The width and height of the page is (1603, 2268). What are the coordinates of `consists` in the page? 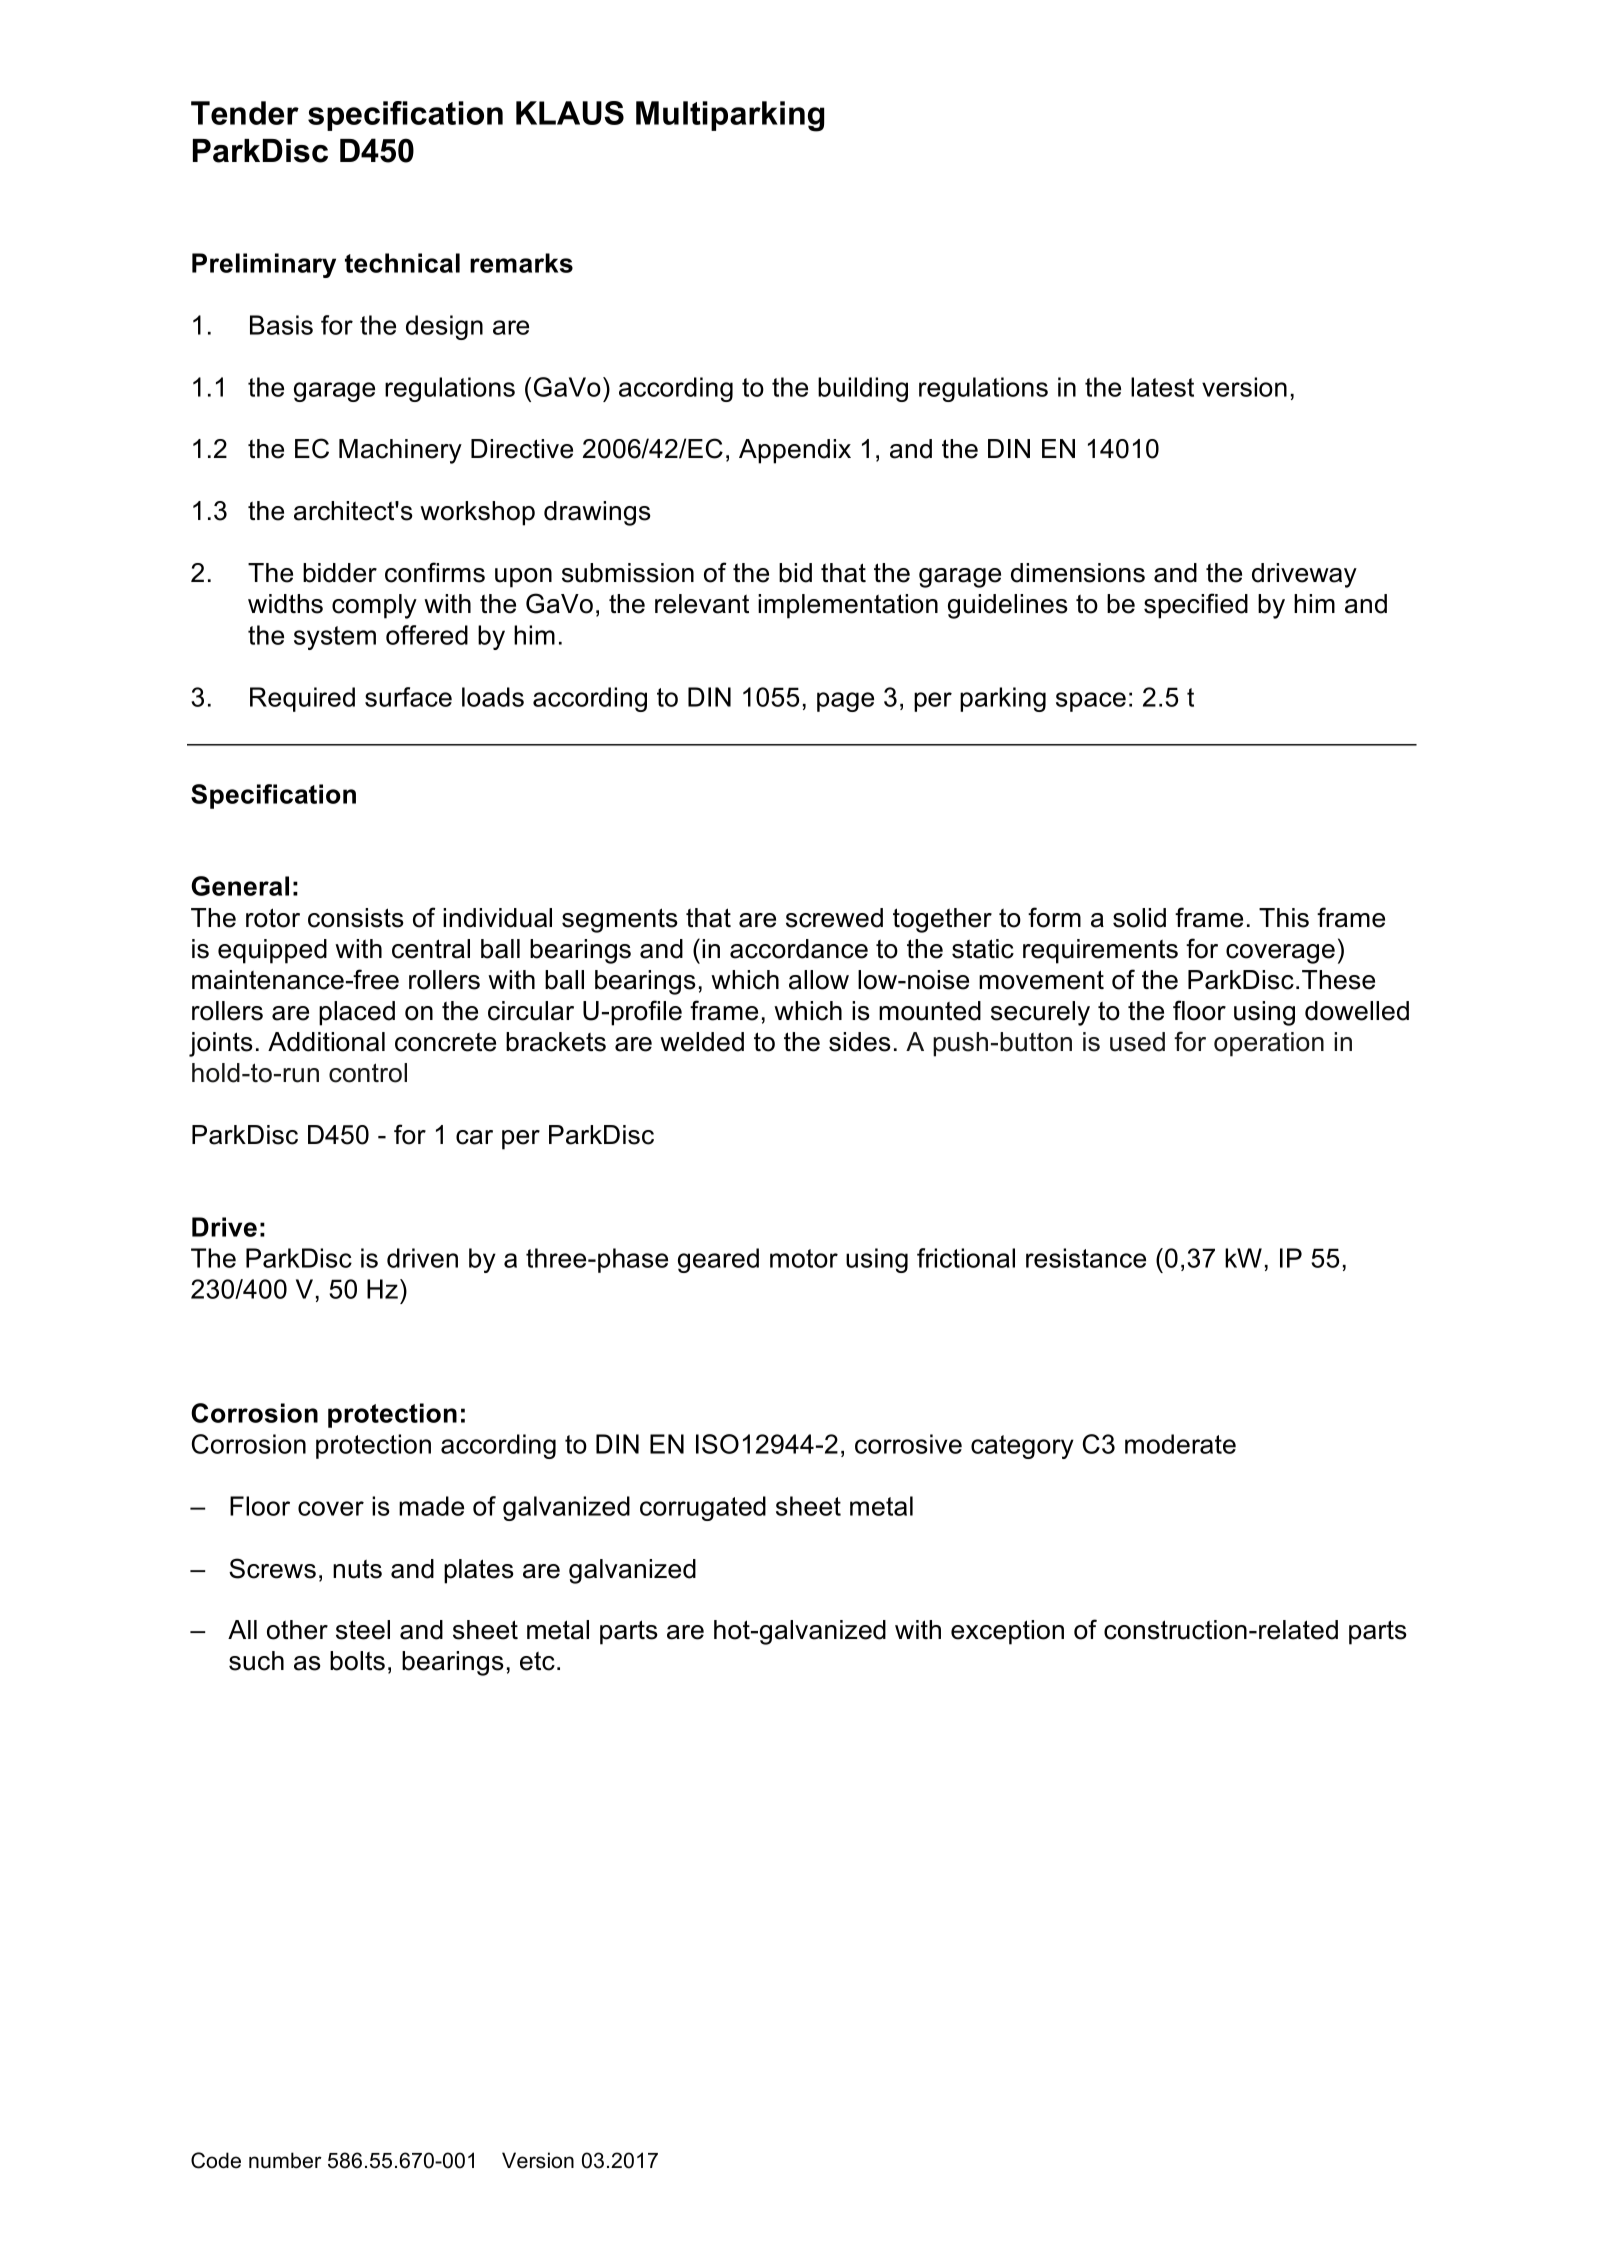 It's located at (356, 918).
